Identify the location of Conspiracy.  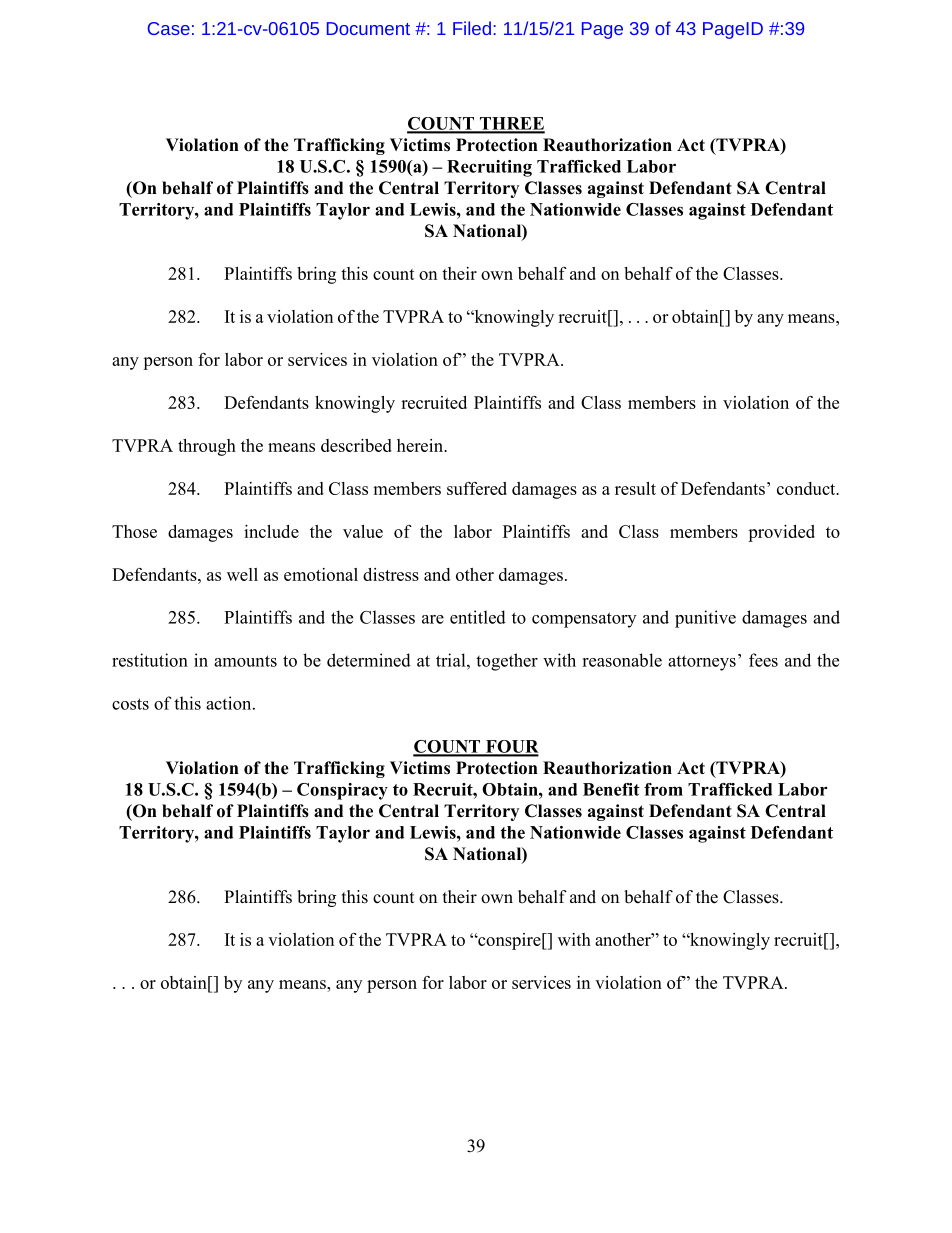
(342, 791).
